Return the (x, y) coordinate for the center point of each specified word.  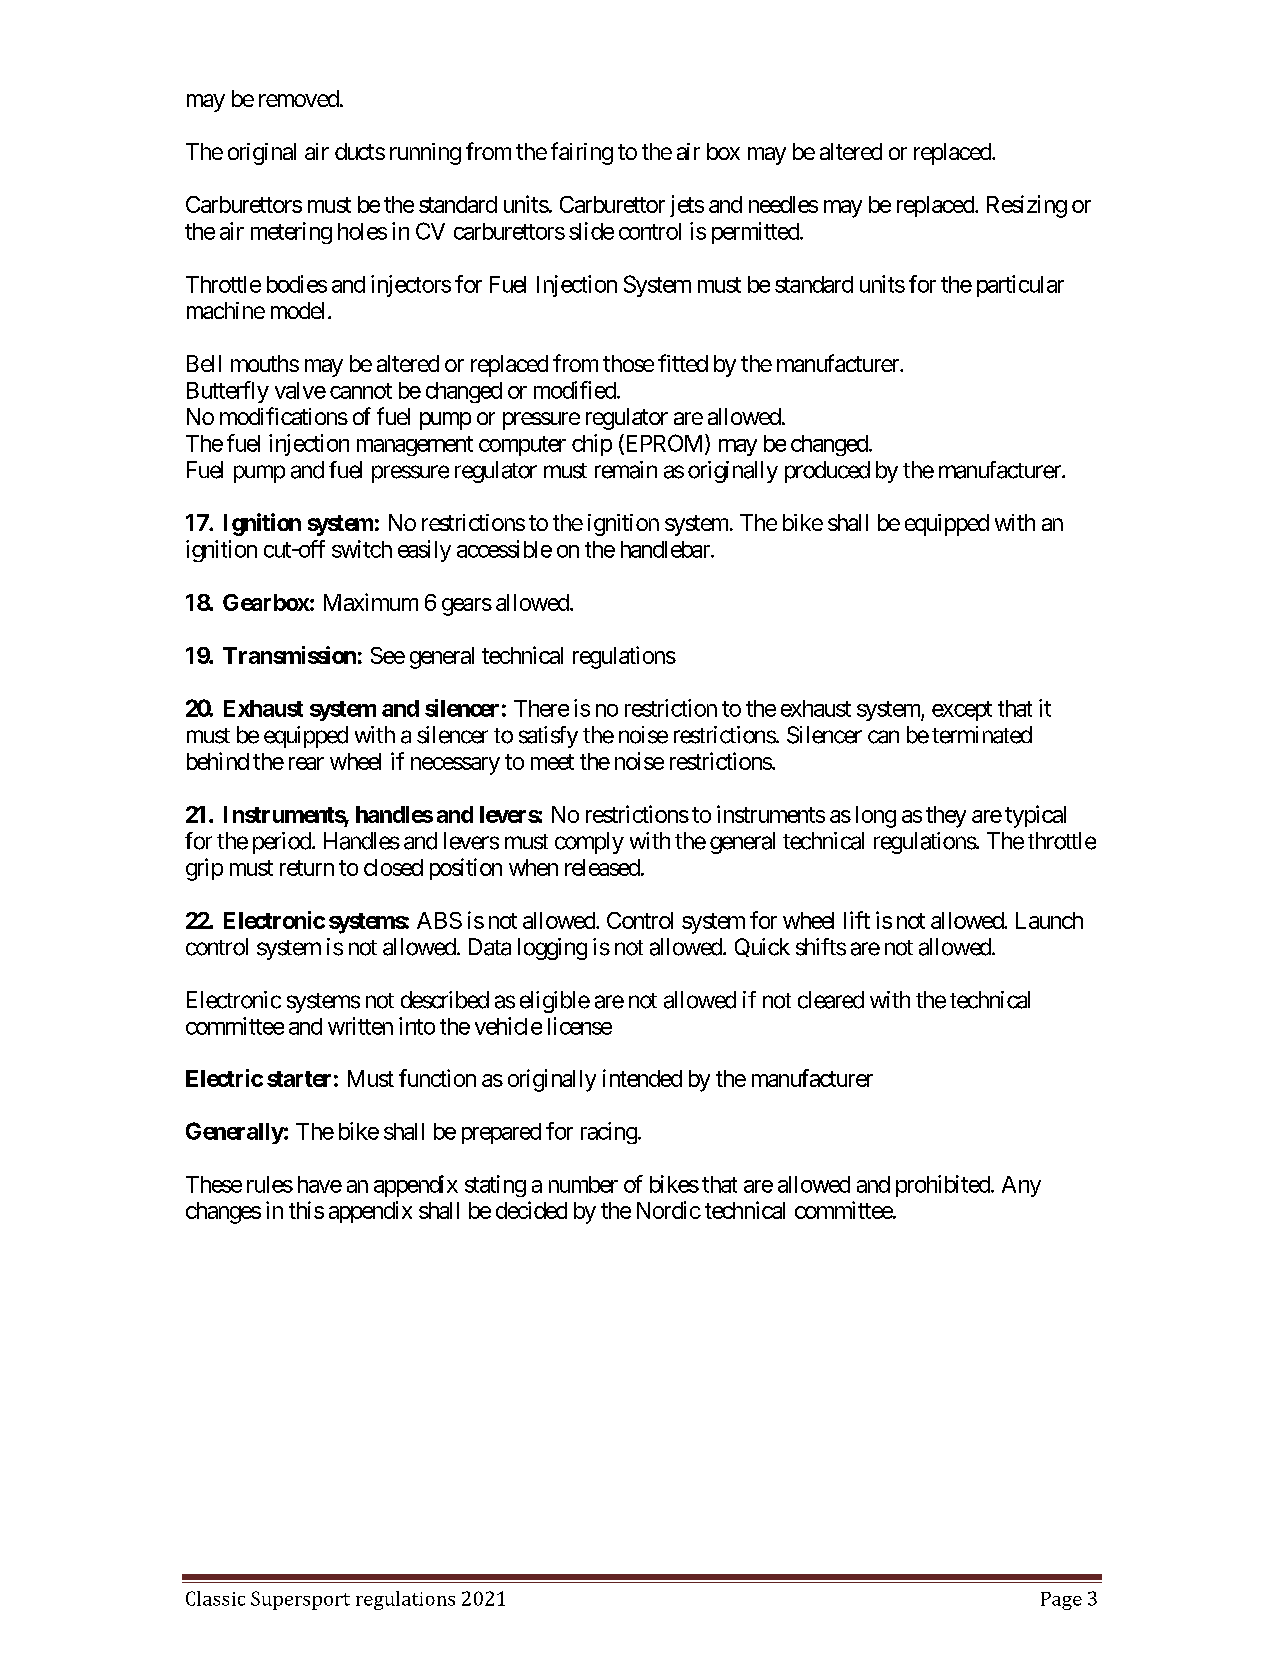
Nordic (669, 1210)
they (946, 817)
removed (299, 98)
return (307, 868)
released (602, 867)
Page (1061, 1601)
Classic (215, 1598)
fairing (582, 153)
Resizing (1027, 206)
